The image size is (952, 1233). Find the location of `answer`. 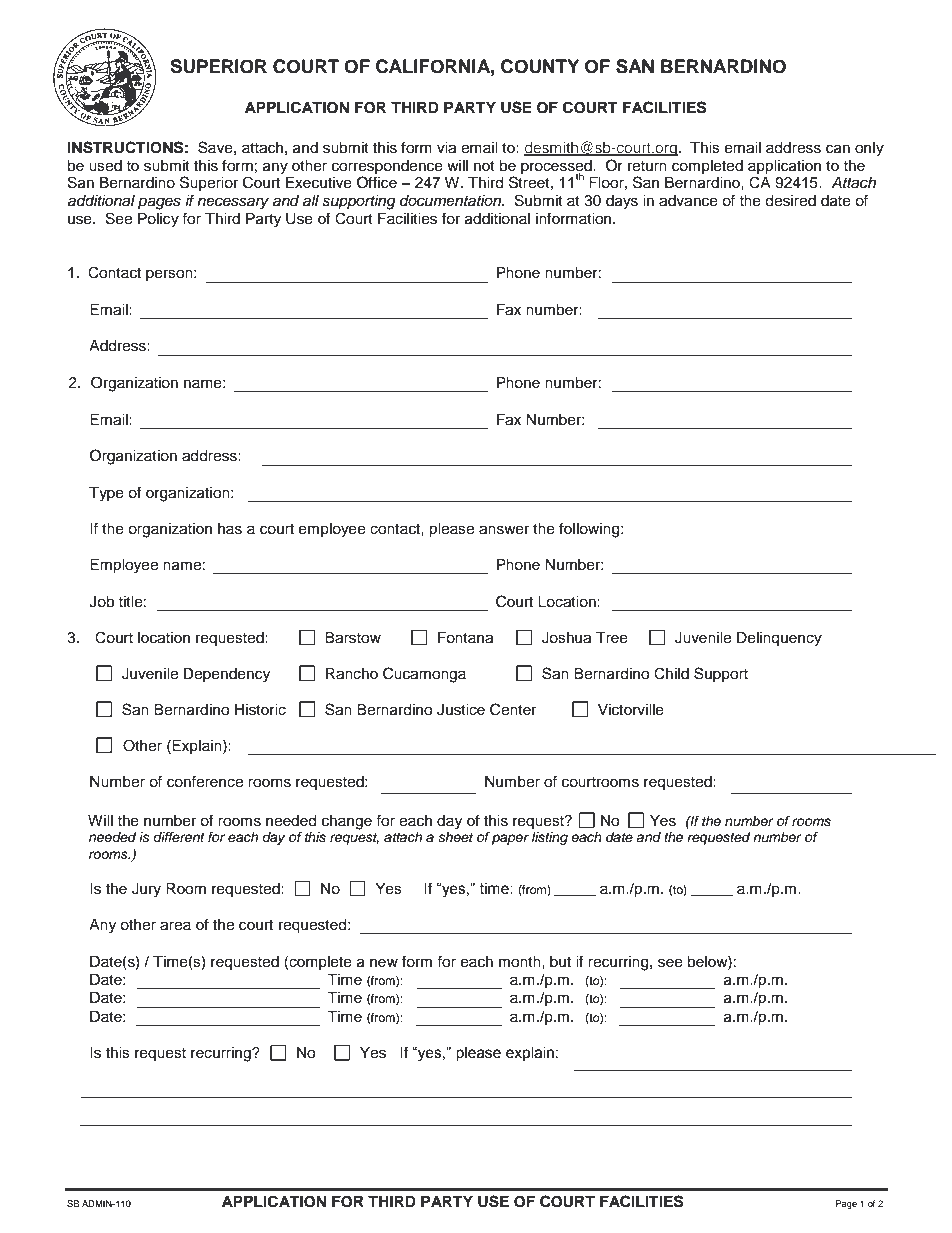

answer is located at coordinates (504, 530).
